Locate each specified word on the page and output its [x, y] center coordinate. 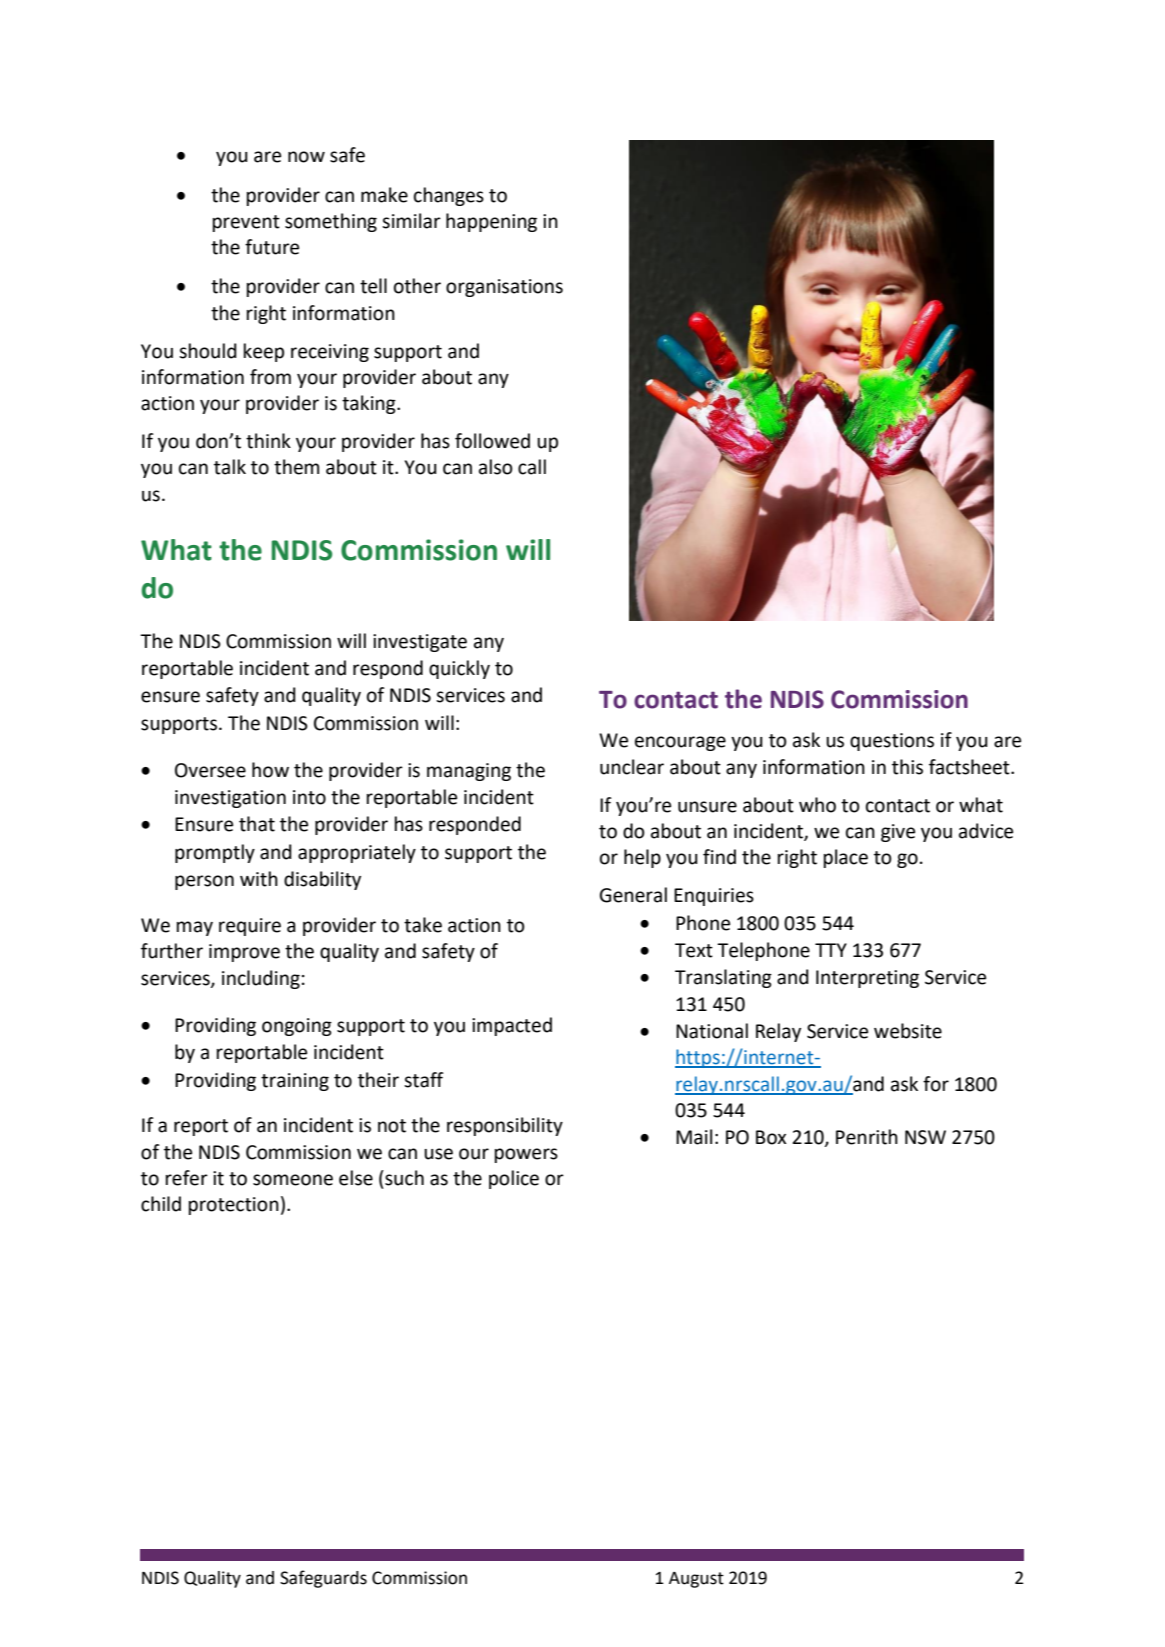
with [259, 879]
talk [230, 467]
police [514, 1179]
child [161, 1204]
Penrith [867, 1137]
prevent [246, 223]
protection [234, 1206]
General [633, 895]
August [696, 1580]
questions [892, 742]
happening [491, 222]
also [496, 467]
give [898, 833]
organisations [504, 288]
